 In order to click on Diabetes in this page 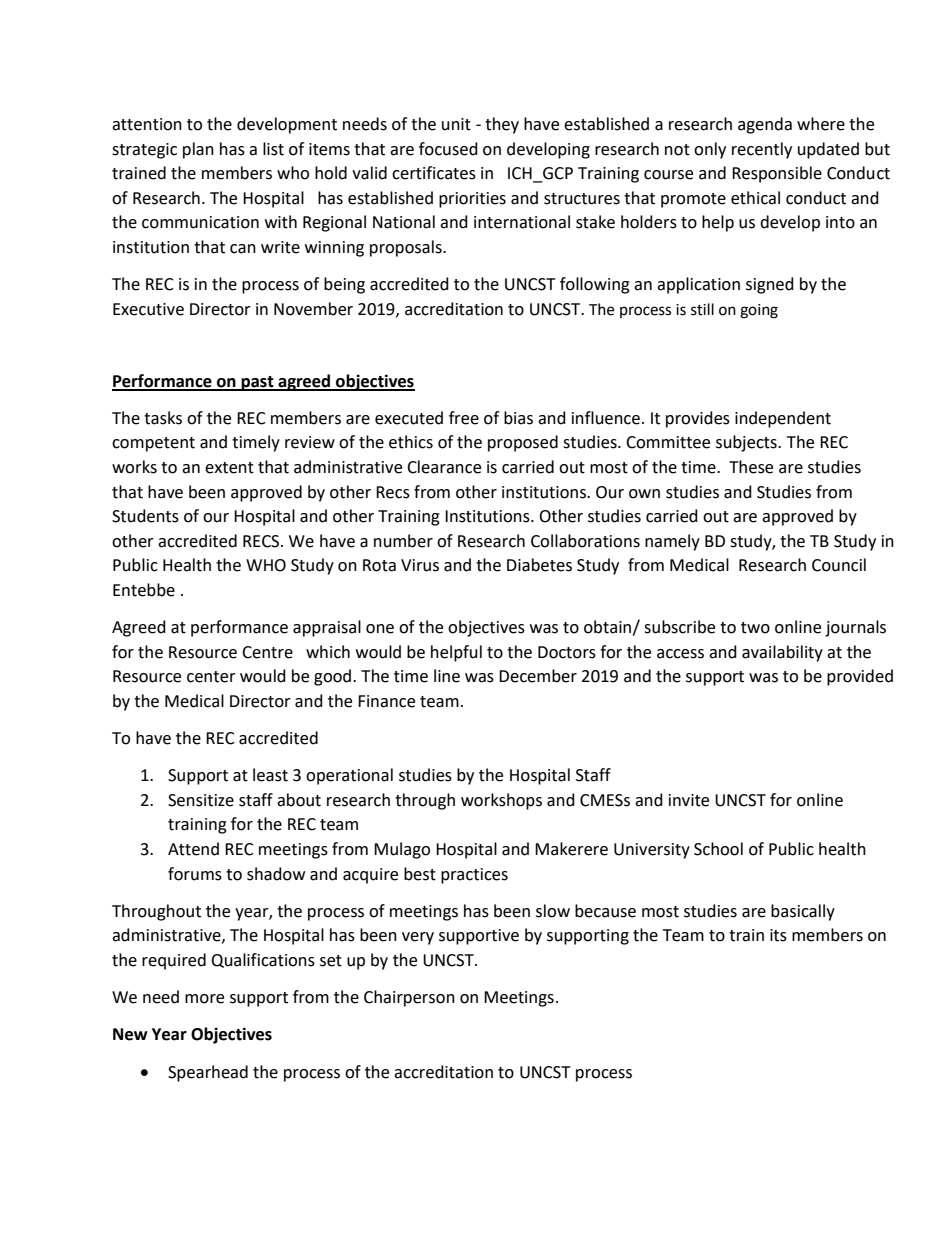, I will do `click(539, 565)`.
